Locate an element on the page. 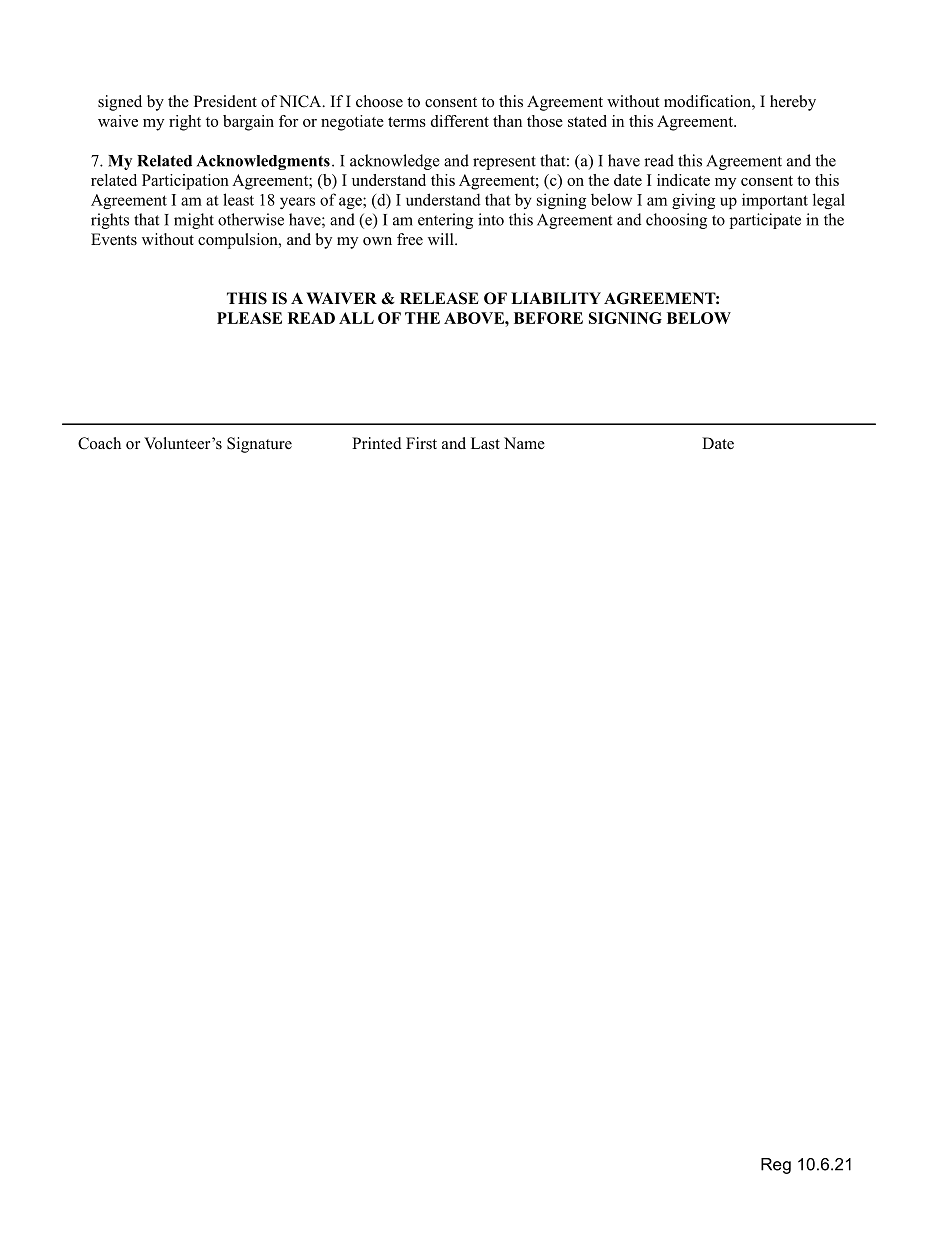  President is located at coordinates (225, 101).
